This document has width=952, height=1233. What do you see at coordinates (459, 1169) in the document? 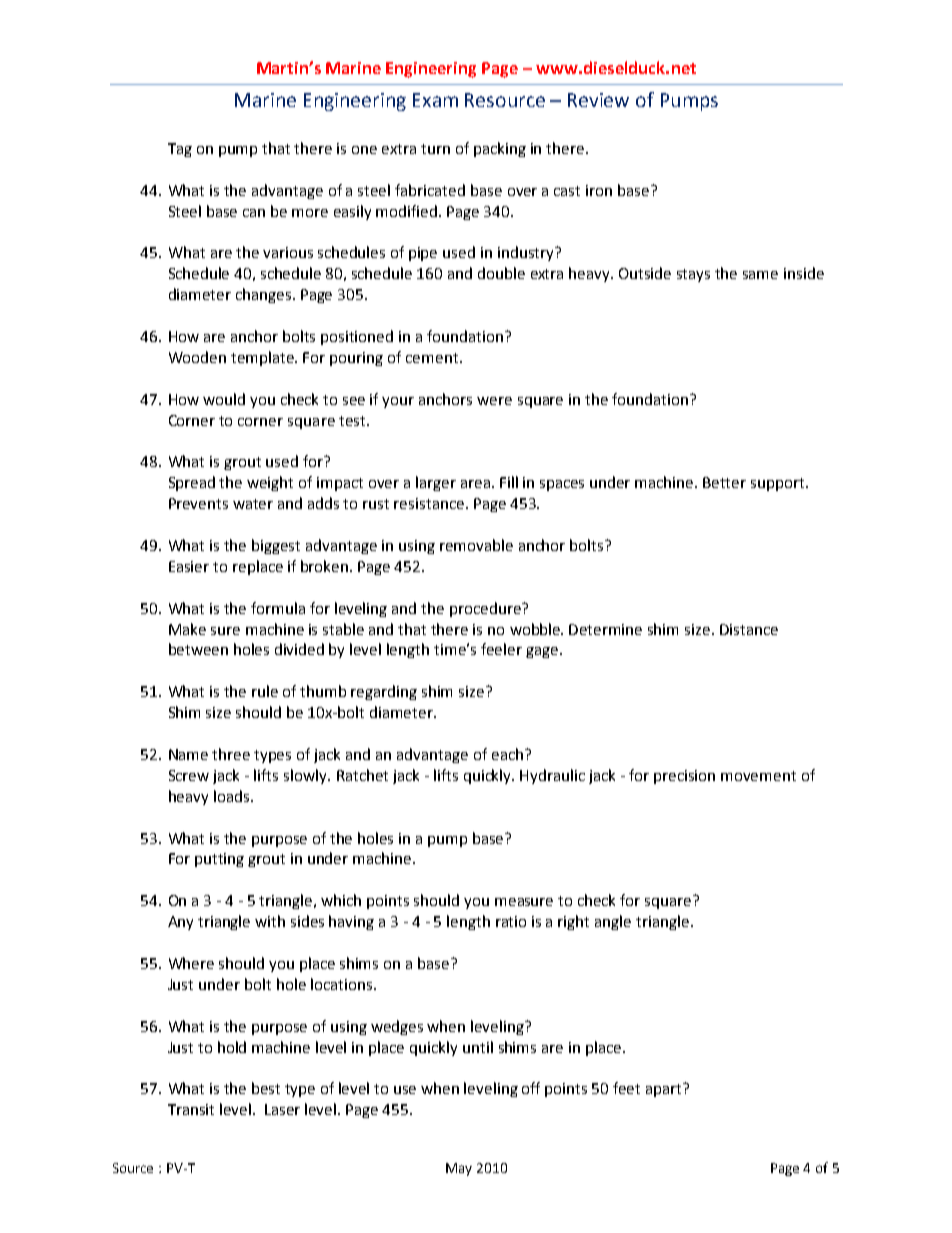
I see `May` at bounding box center [459, 1169].
